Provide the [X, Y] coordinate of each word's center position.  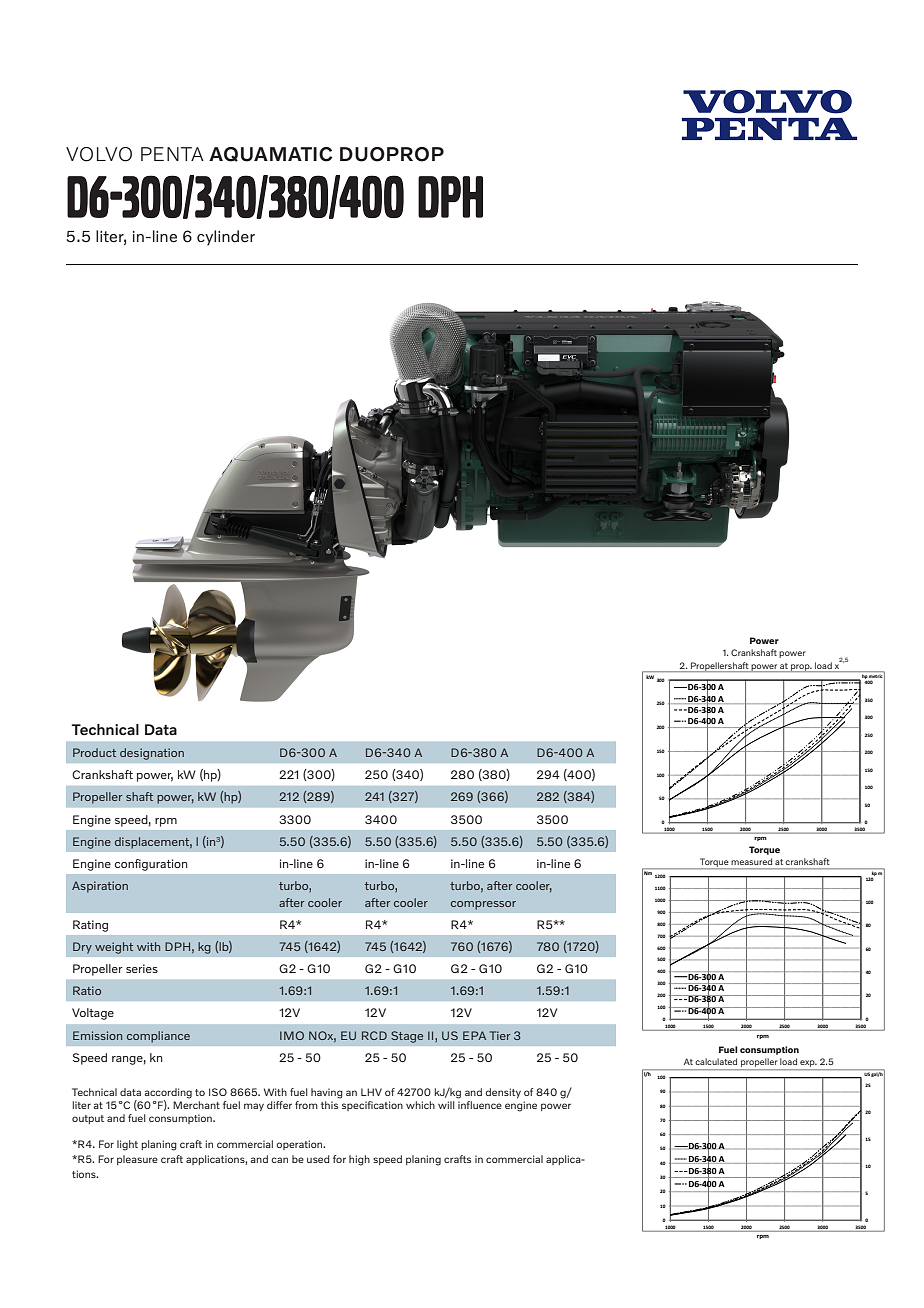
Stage [407, 1037]
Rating [90, 926]
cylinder [226, 238]
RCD [374, 1035]
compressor [483, 905]
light [127, 1145]
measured [752, 862]
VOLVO [99, 154]
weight [114, 948]
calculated [716, 1061]
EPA [474, 1035]
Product [94, 752]
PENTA [172, 154]
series [142, 968]
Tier [500, 1035]
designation [152, 754]
